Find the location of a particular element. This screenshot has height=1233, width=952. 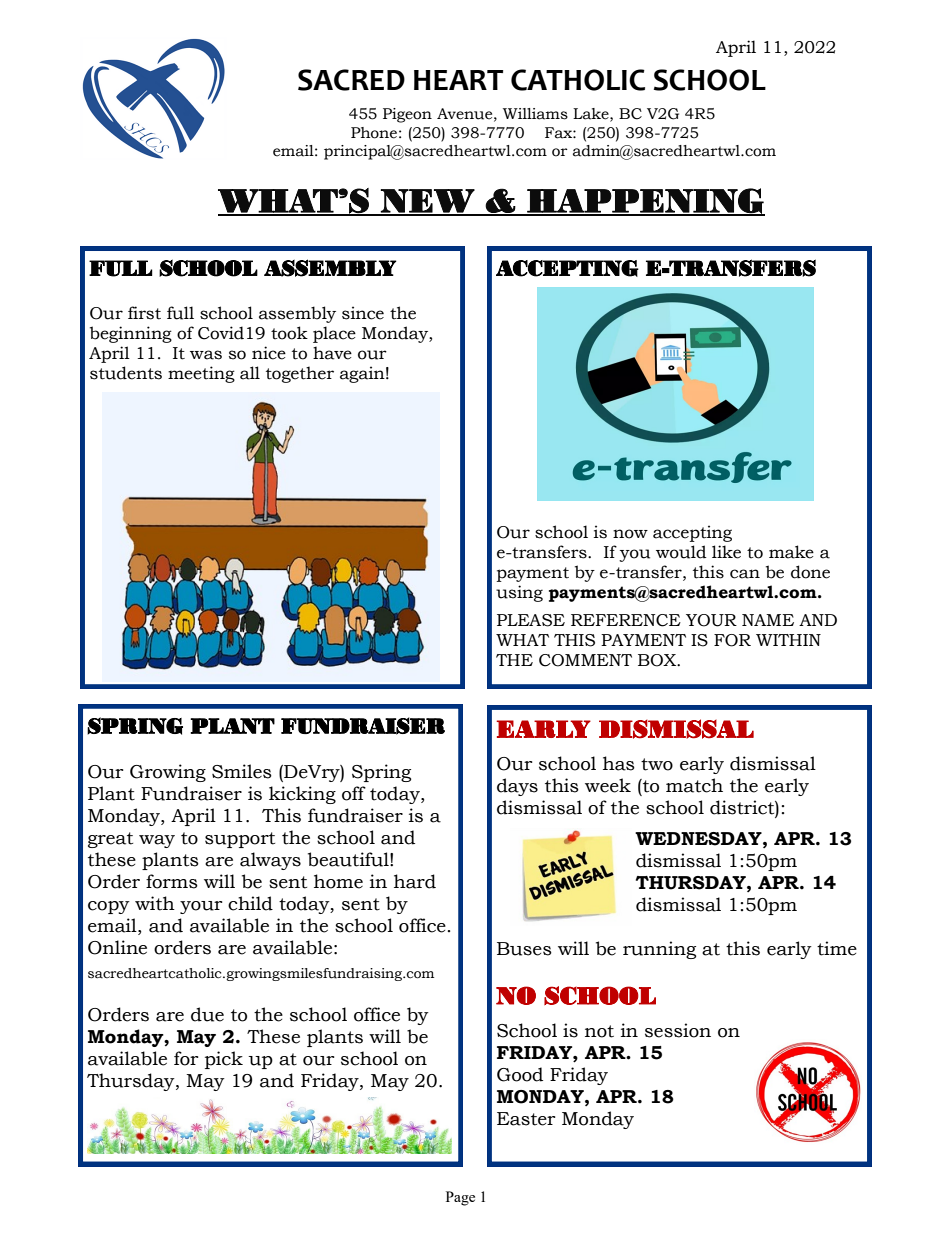

first is located at coordinates (144, 313).
